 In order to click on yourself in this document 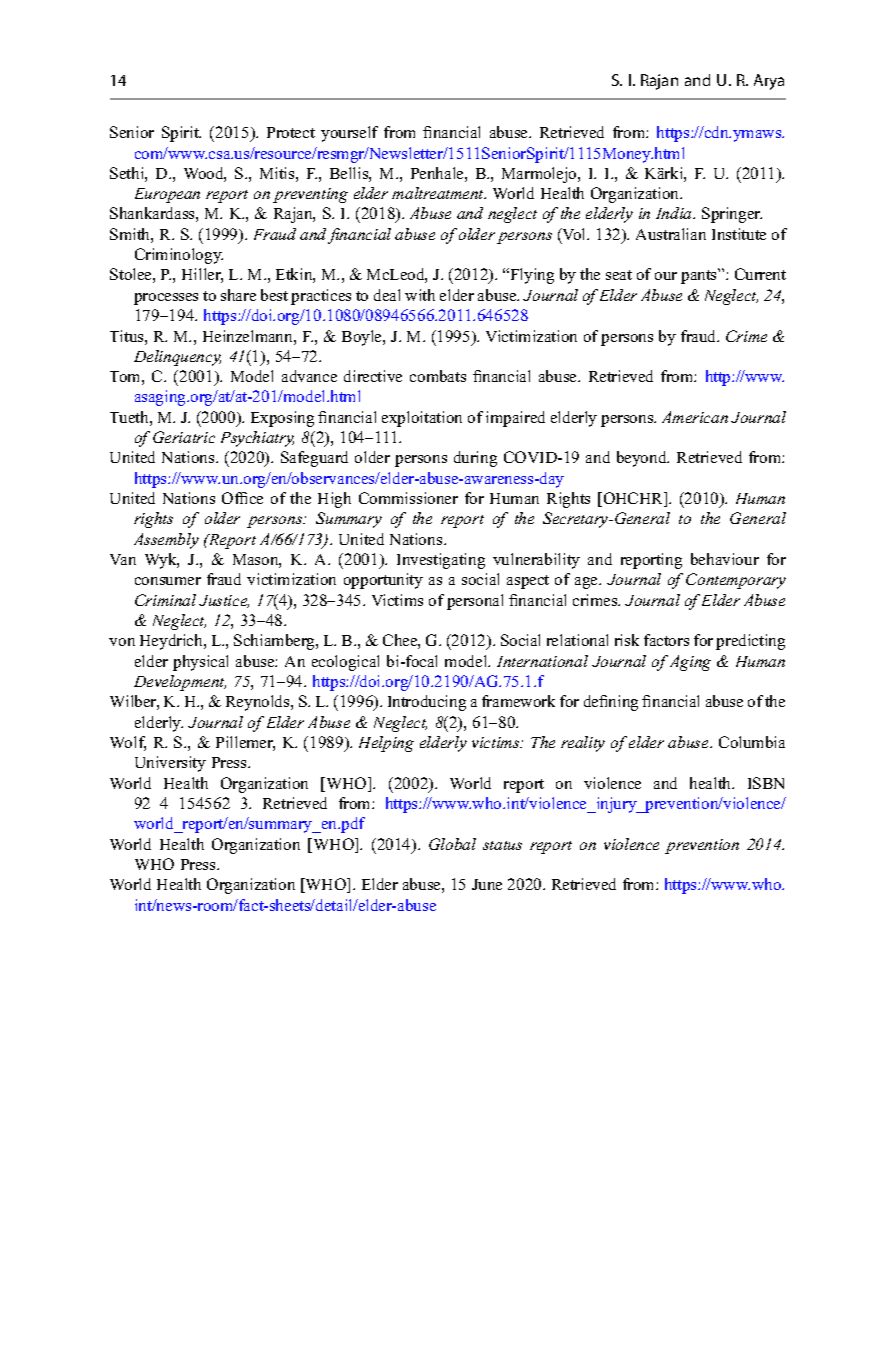, I will do `click(349, 134)`.
